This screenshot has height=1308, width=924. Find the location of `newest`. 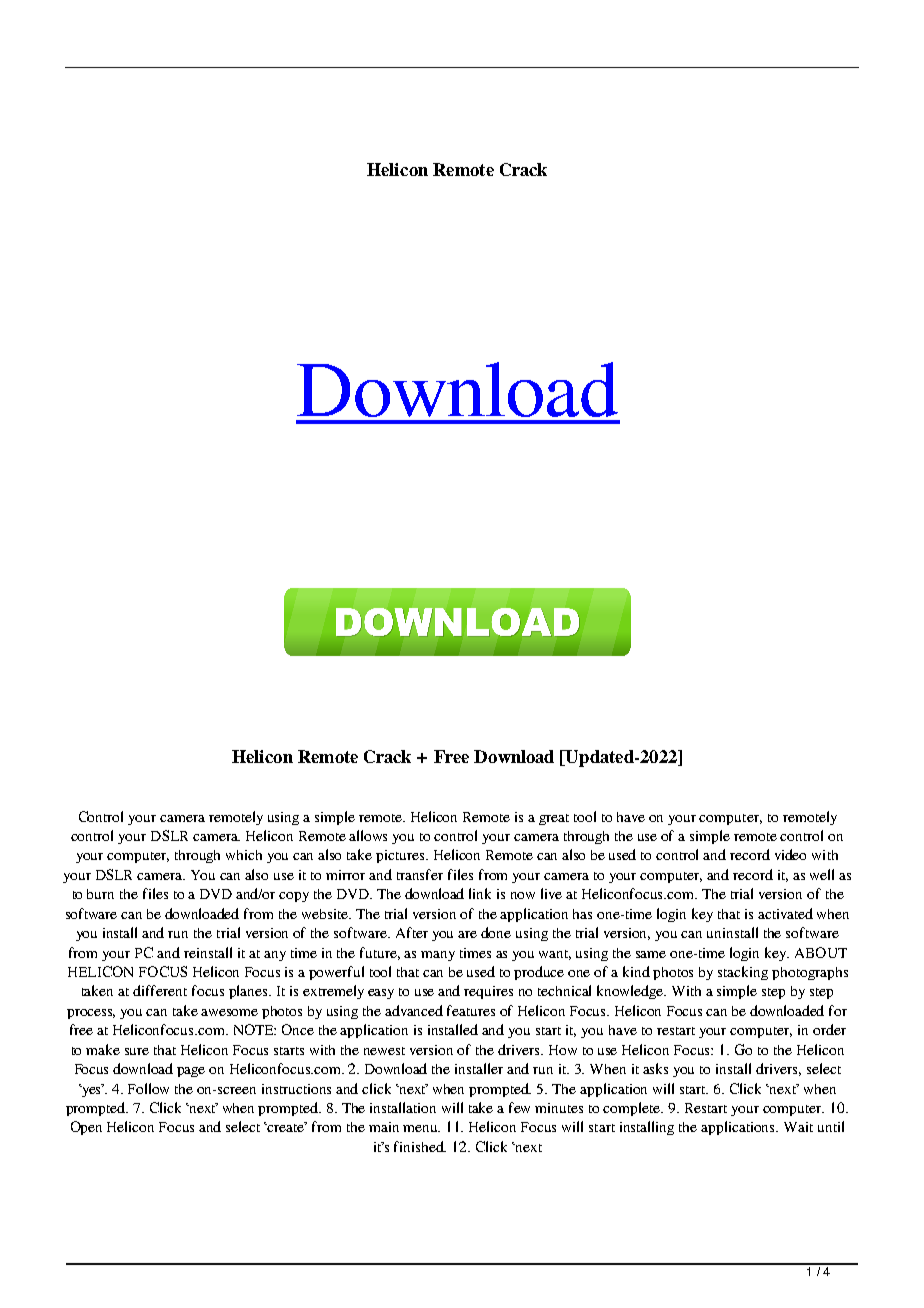

newest is located at coordinates (384, 1051).
